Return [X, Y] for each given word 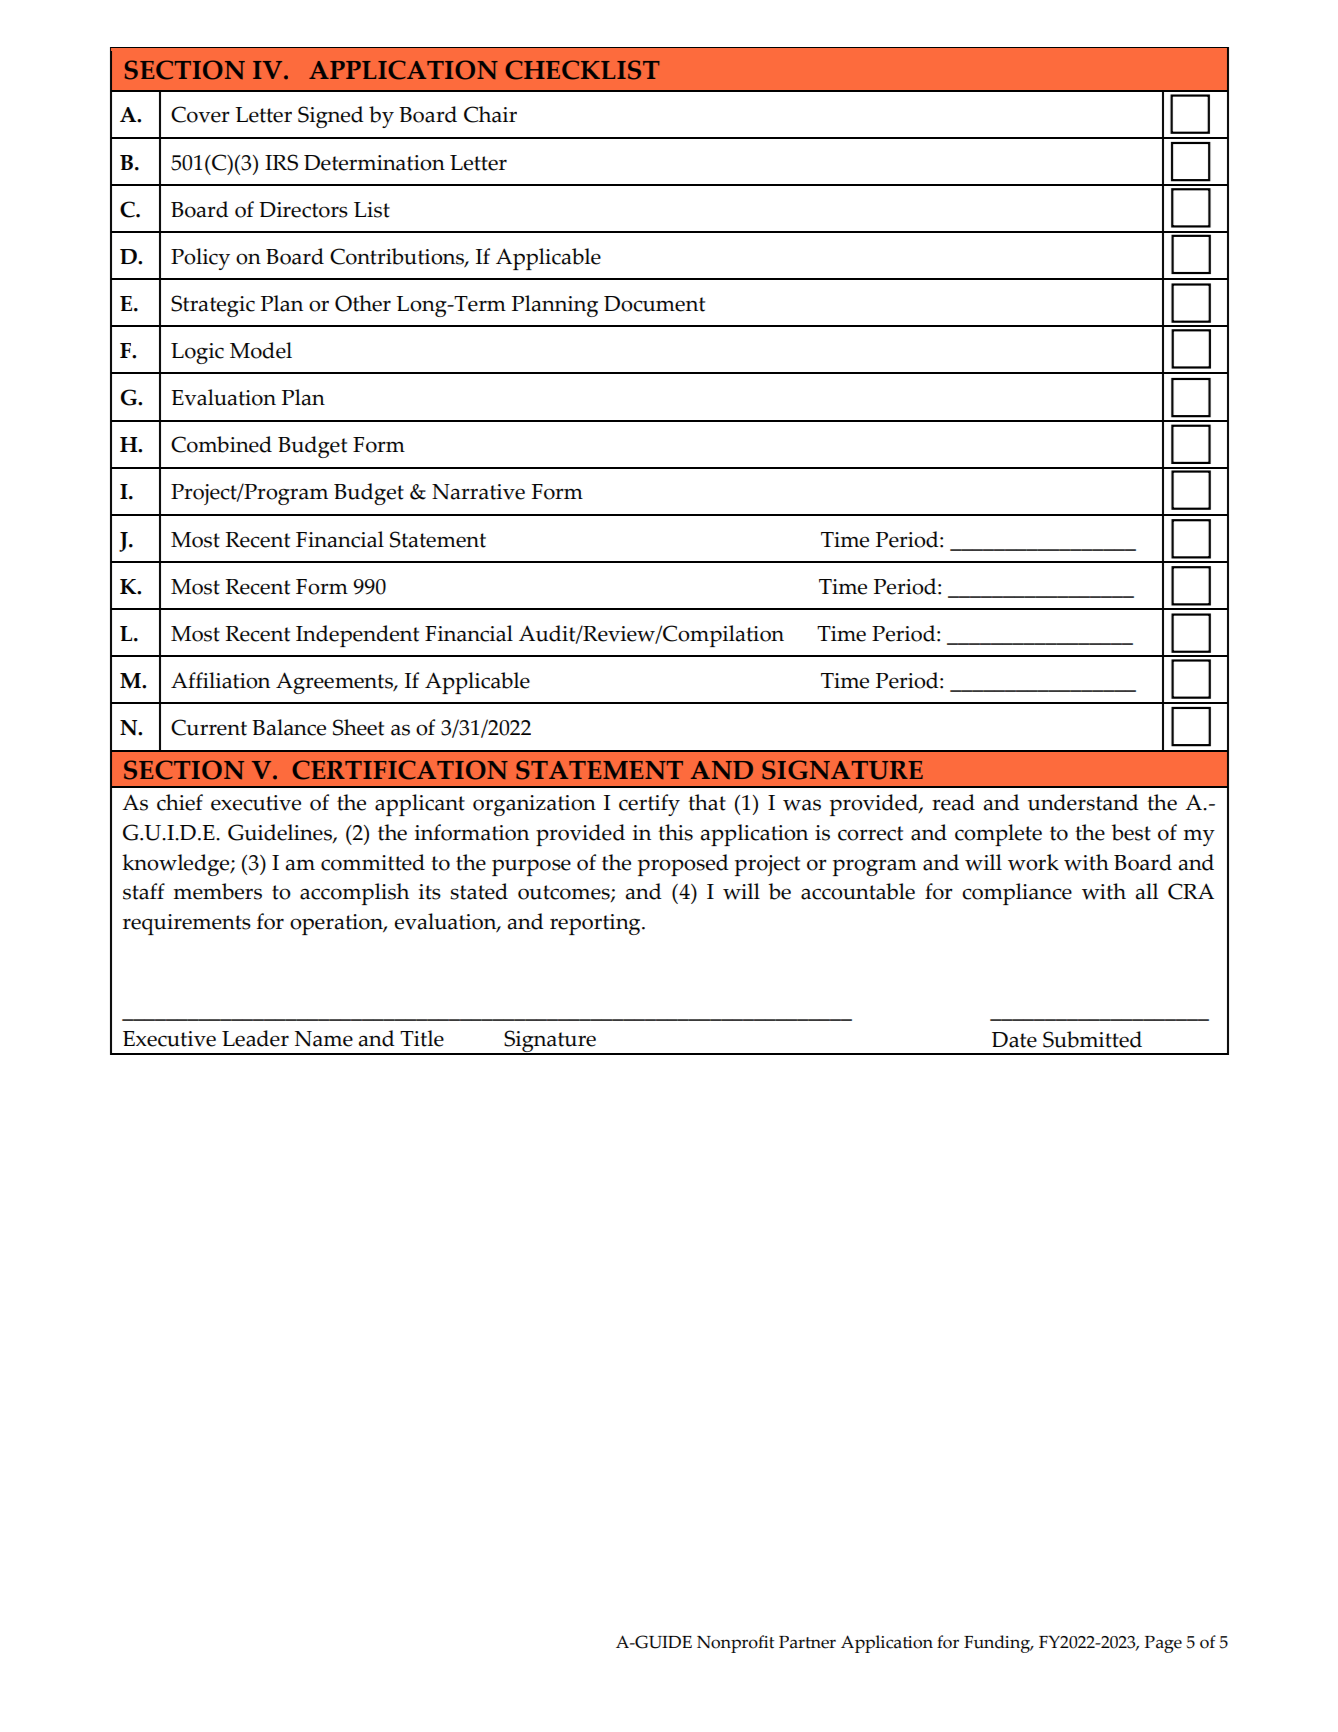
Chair [490, 114]
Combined [221, 444]
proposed [683, 865]
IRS [281, 162]
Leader [255, 1038]
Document [654, 304]
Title [422, 1038]
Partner [807, 1642]
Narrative [478, 492]
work [1033, 862]
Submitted [1092, 1039]
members [217, 891]
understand [1083, 802]
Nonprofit [736, 1644]
